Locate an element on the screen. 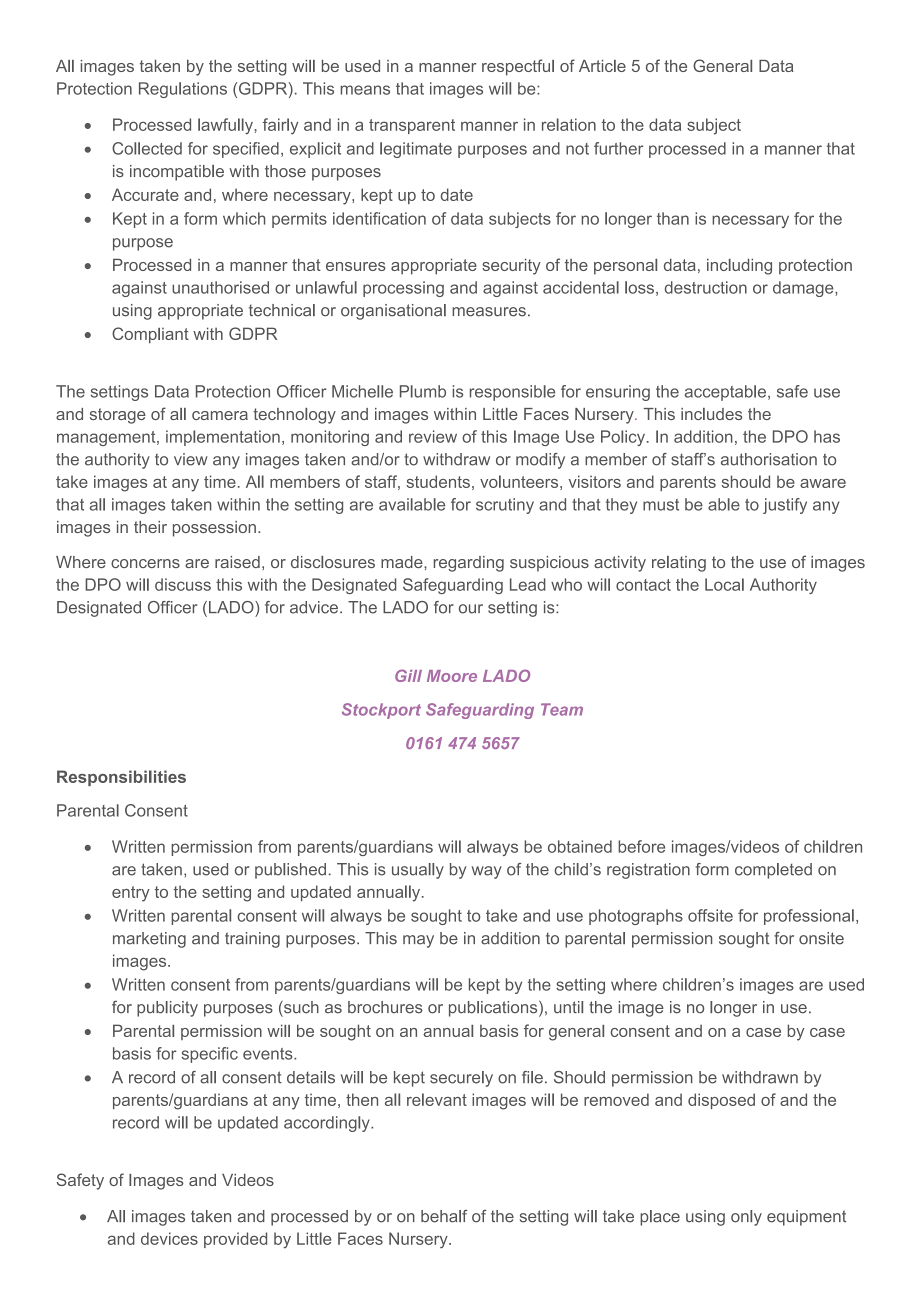 The image size is (924, 1308). behalf is located at coordinates (444, 1216).
